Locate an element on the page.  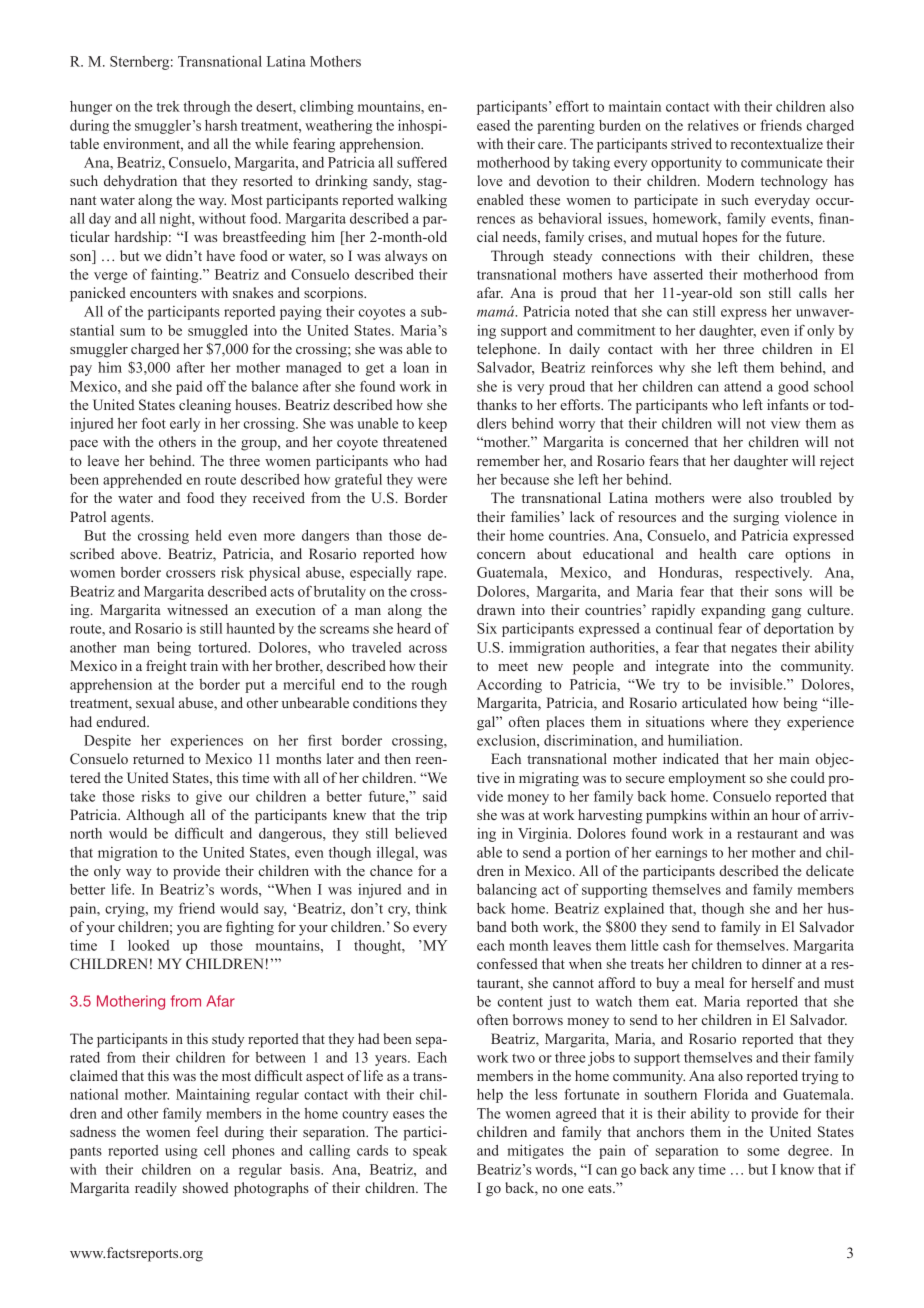
communicate is located at coordinates (782, 162).
